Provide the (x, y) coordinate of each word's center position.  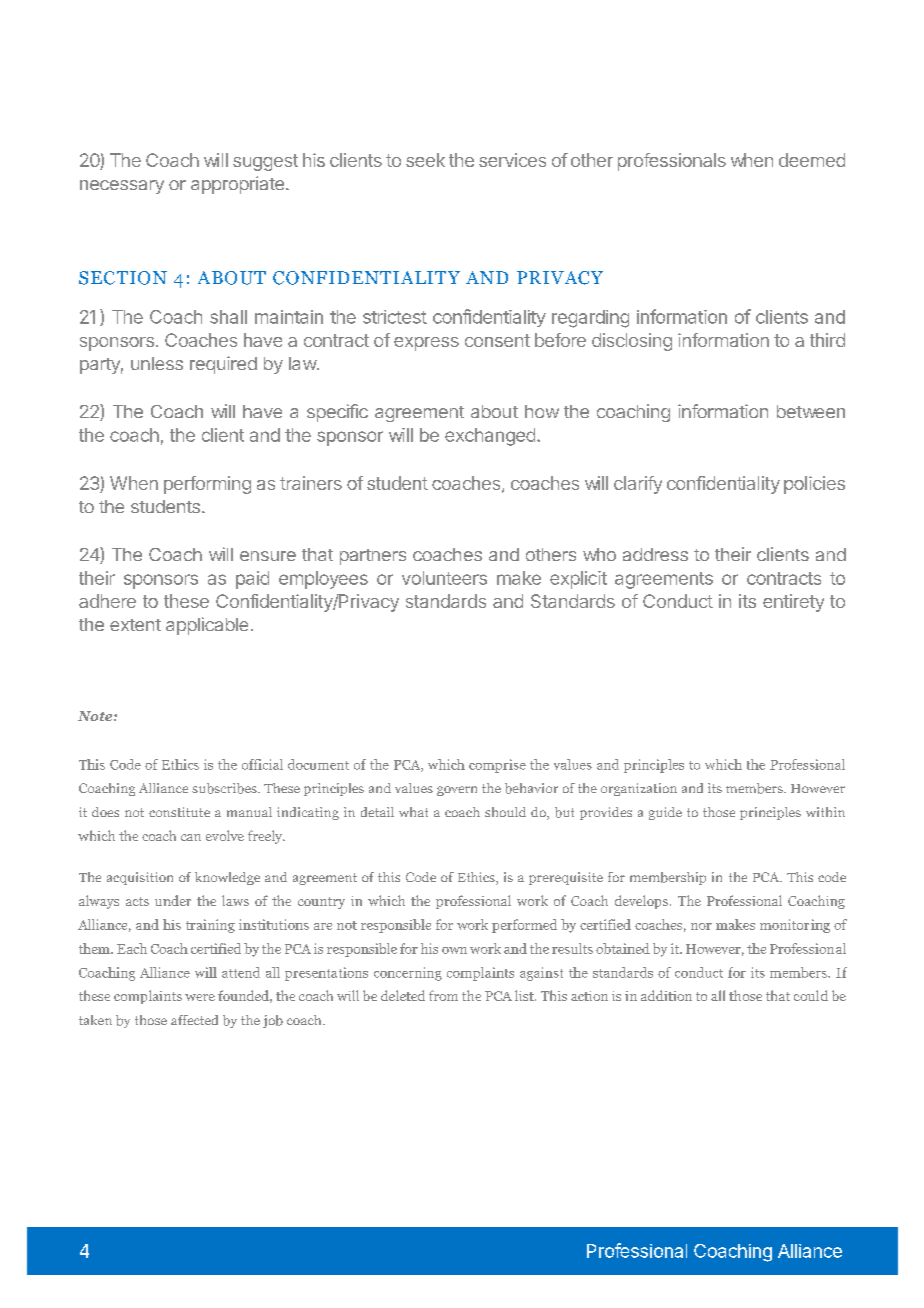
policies (814, 485)
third (827, 340)
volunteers (444, 578)
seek (425, 160)
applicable (207, 626)
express (426, 344)
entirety (793, 603)
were (200, 997)
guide (665, 813)
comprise (497, 766)
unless (157, 363)
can (191, 837)
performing (207, 485)
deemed (812, 160)
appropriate (237, 185)
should (505, 812)
